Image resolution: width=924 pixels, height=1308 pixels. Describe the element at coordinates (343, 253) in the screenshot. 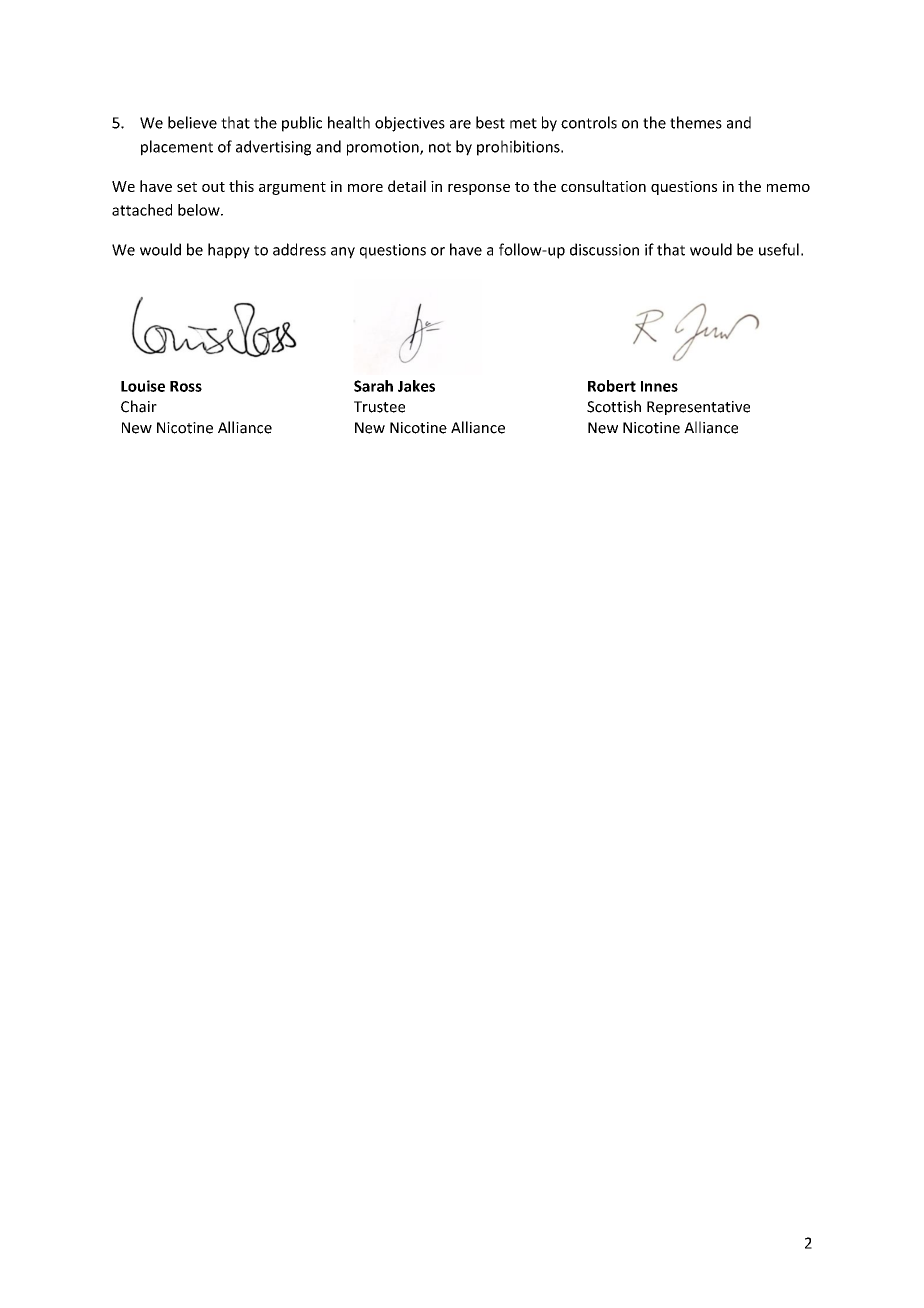

I see `any` at that location.
